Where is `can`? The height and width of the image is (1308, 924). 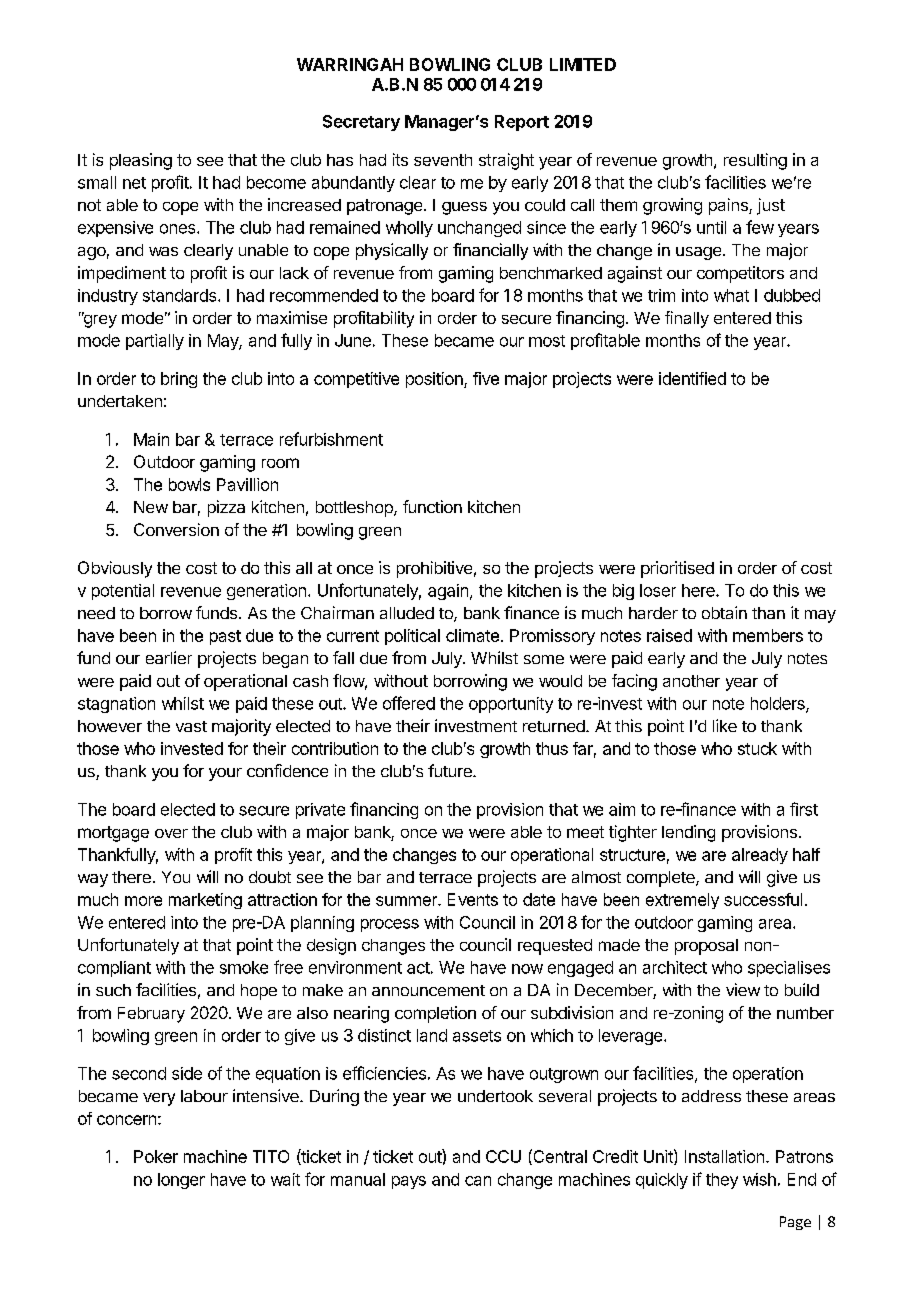 can is located at coordinates (478, 1181).
